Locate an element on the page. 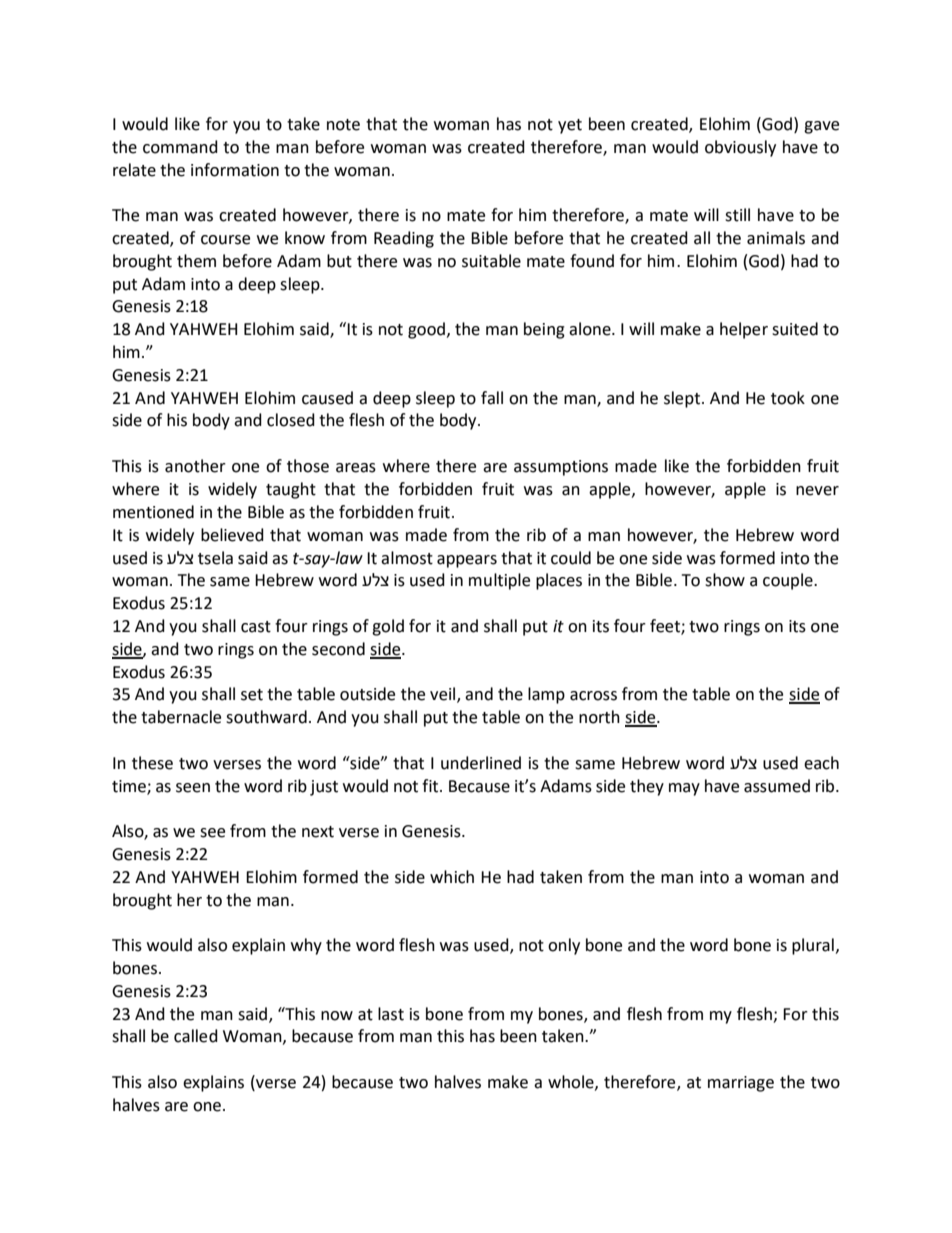 The height and width of the image is (1233, 952). information is located at coordinates (235, 170).
